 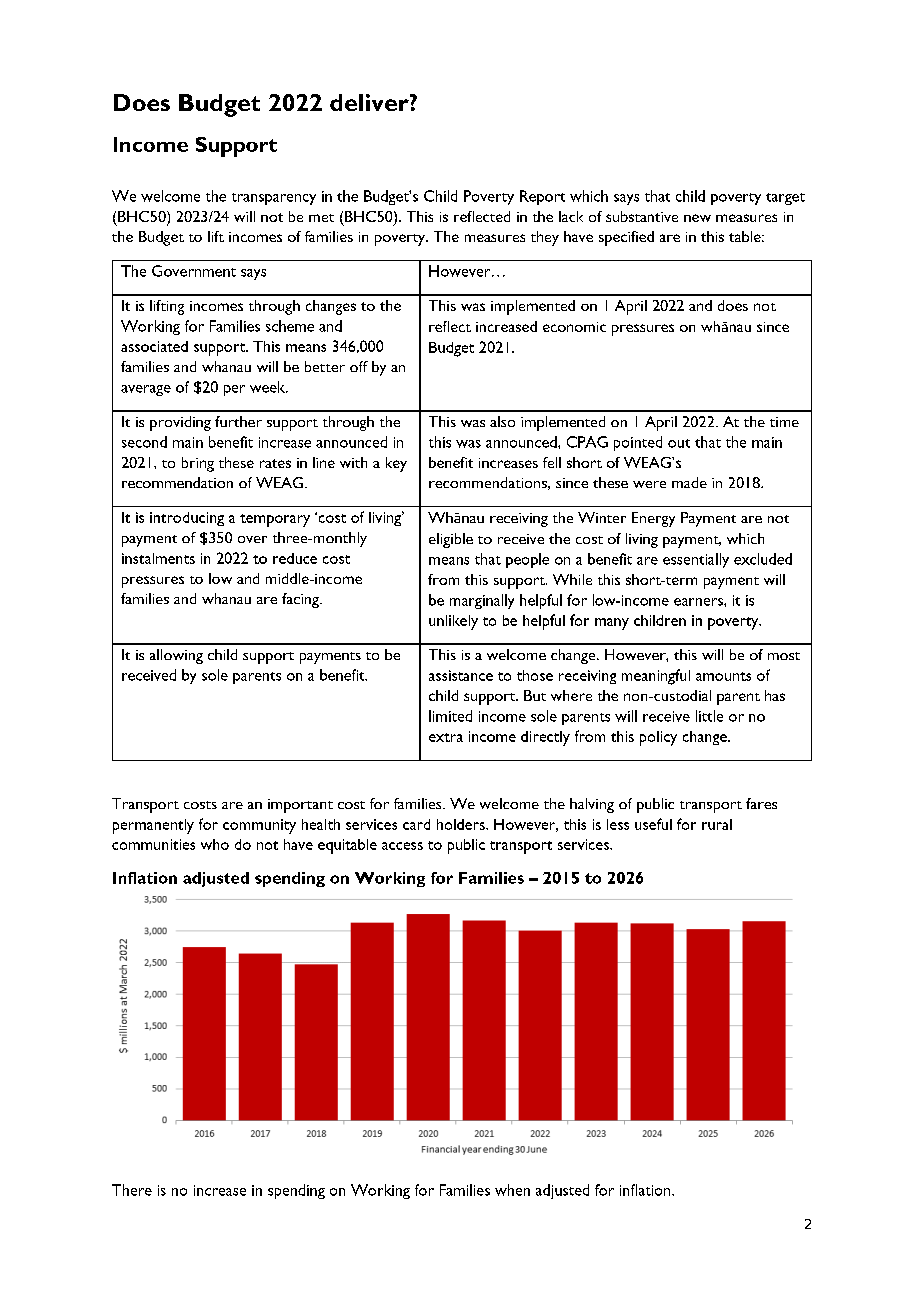 I want to click on made, so click(x=689, y=482).
